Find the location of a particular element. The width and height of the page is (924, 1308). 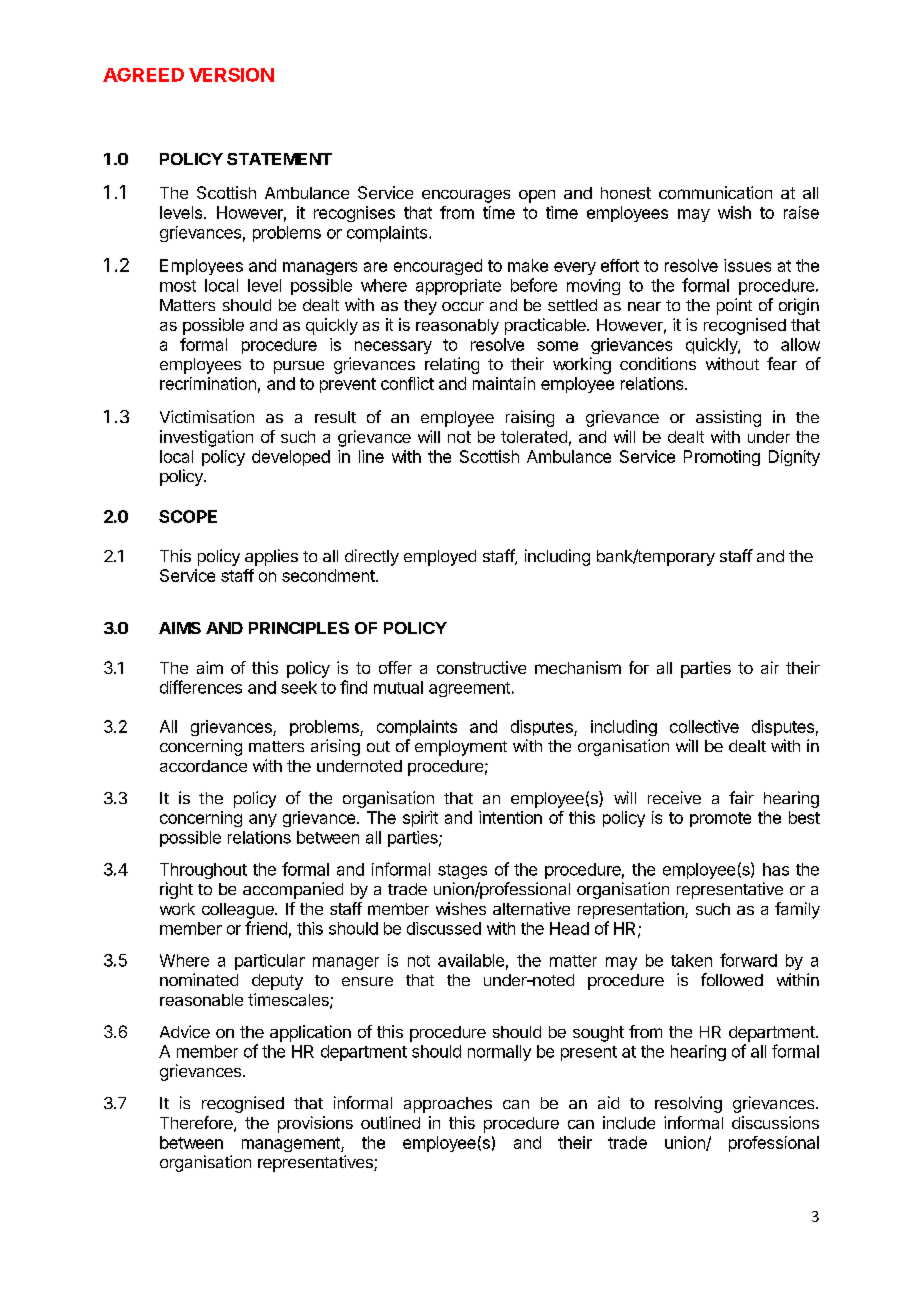

stages is located at coordinates (462, 871).
